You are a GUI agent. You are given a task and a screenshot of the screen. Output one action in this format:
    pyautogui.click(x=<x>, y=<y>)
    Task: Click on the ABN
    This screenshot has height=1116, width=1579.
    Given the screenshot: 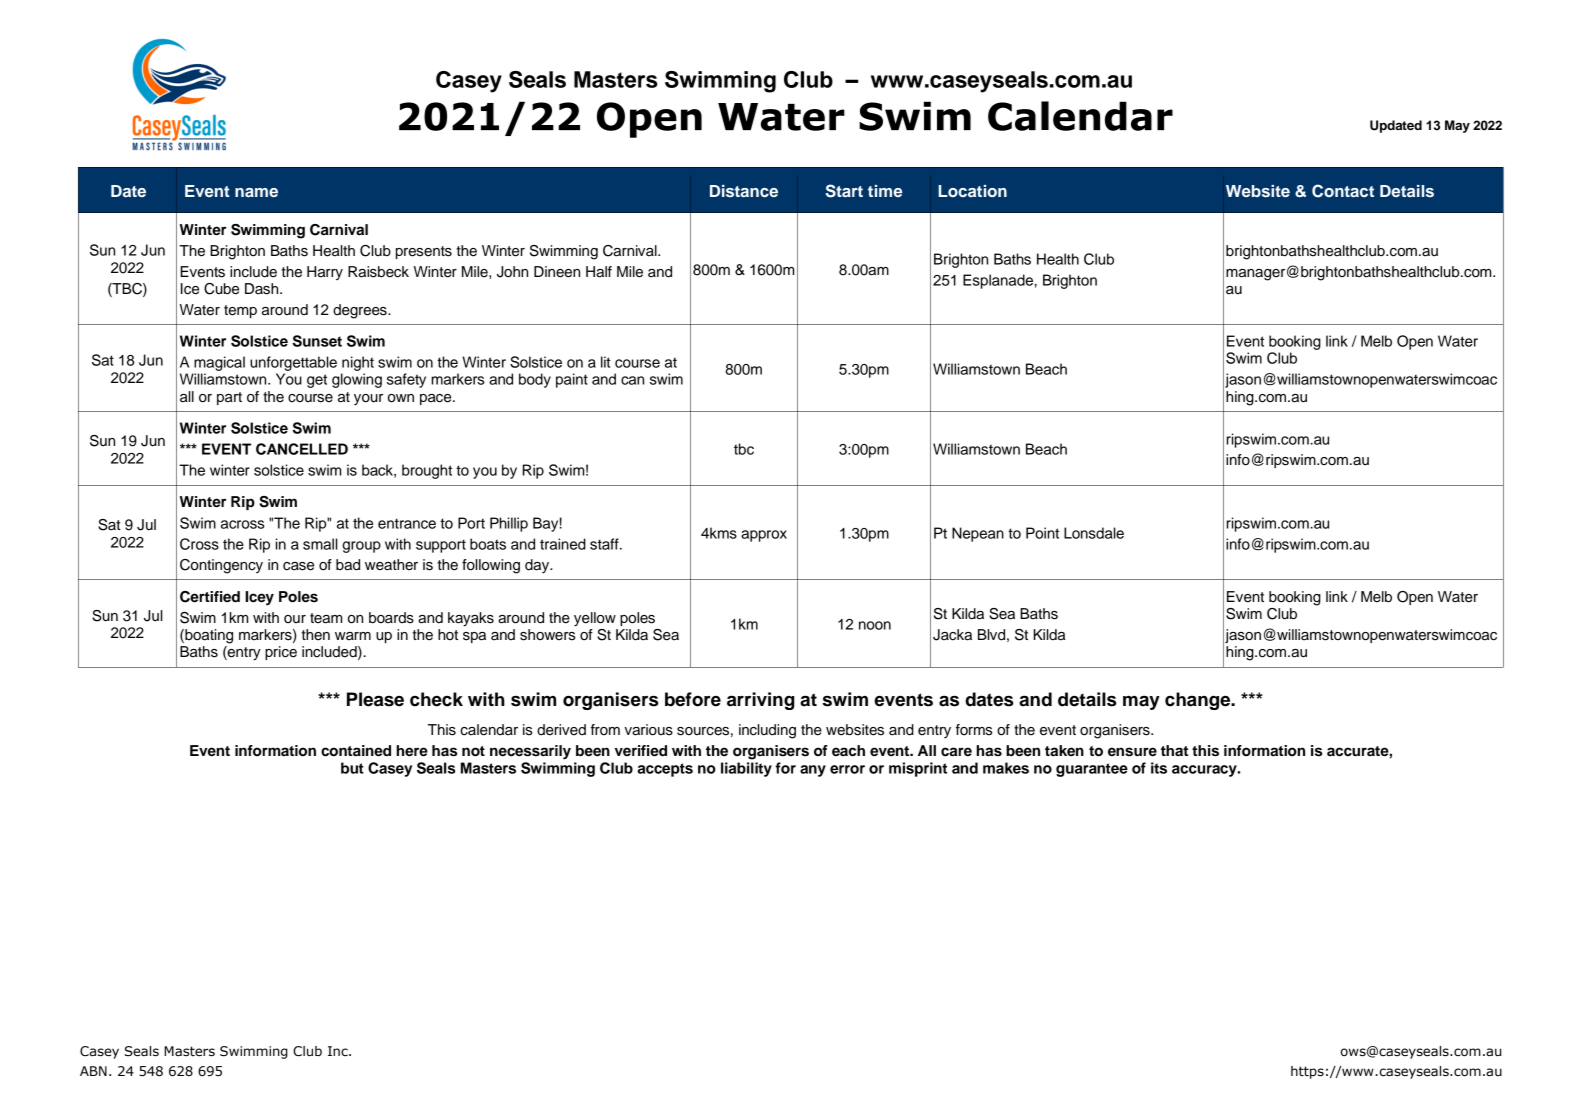 What is the action you would take?
    pyautogui.click(x=93, y=1071)
